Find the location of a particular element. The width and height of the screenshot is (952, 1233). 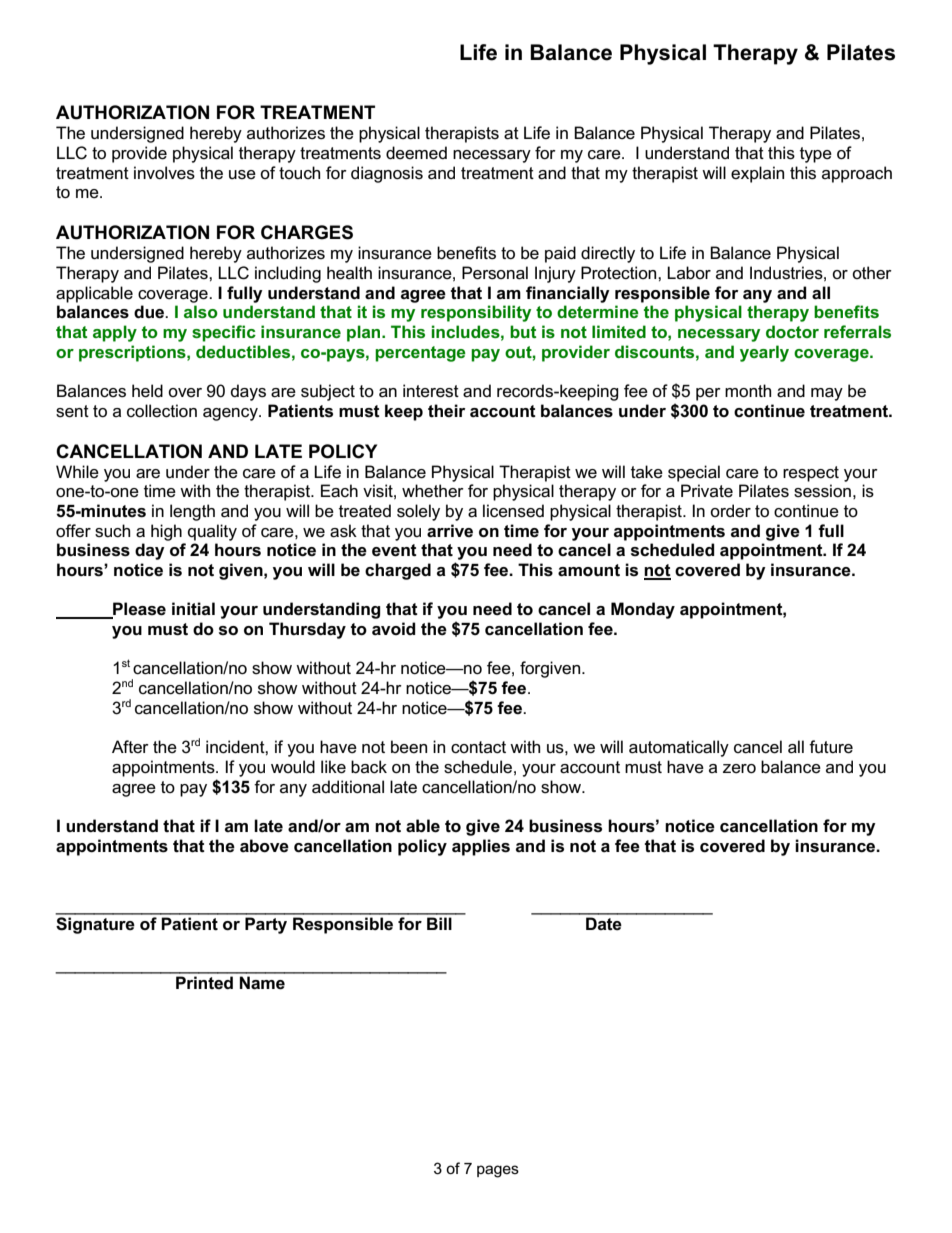

involves is located at coordinates (164, 173).
